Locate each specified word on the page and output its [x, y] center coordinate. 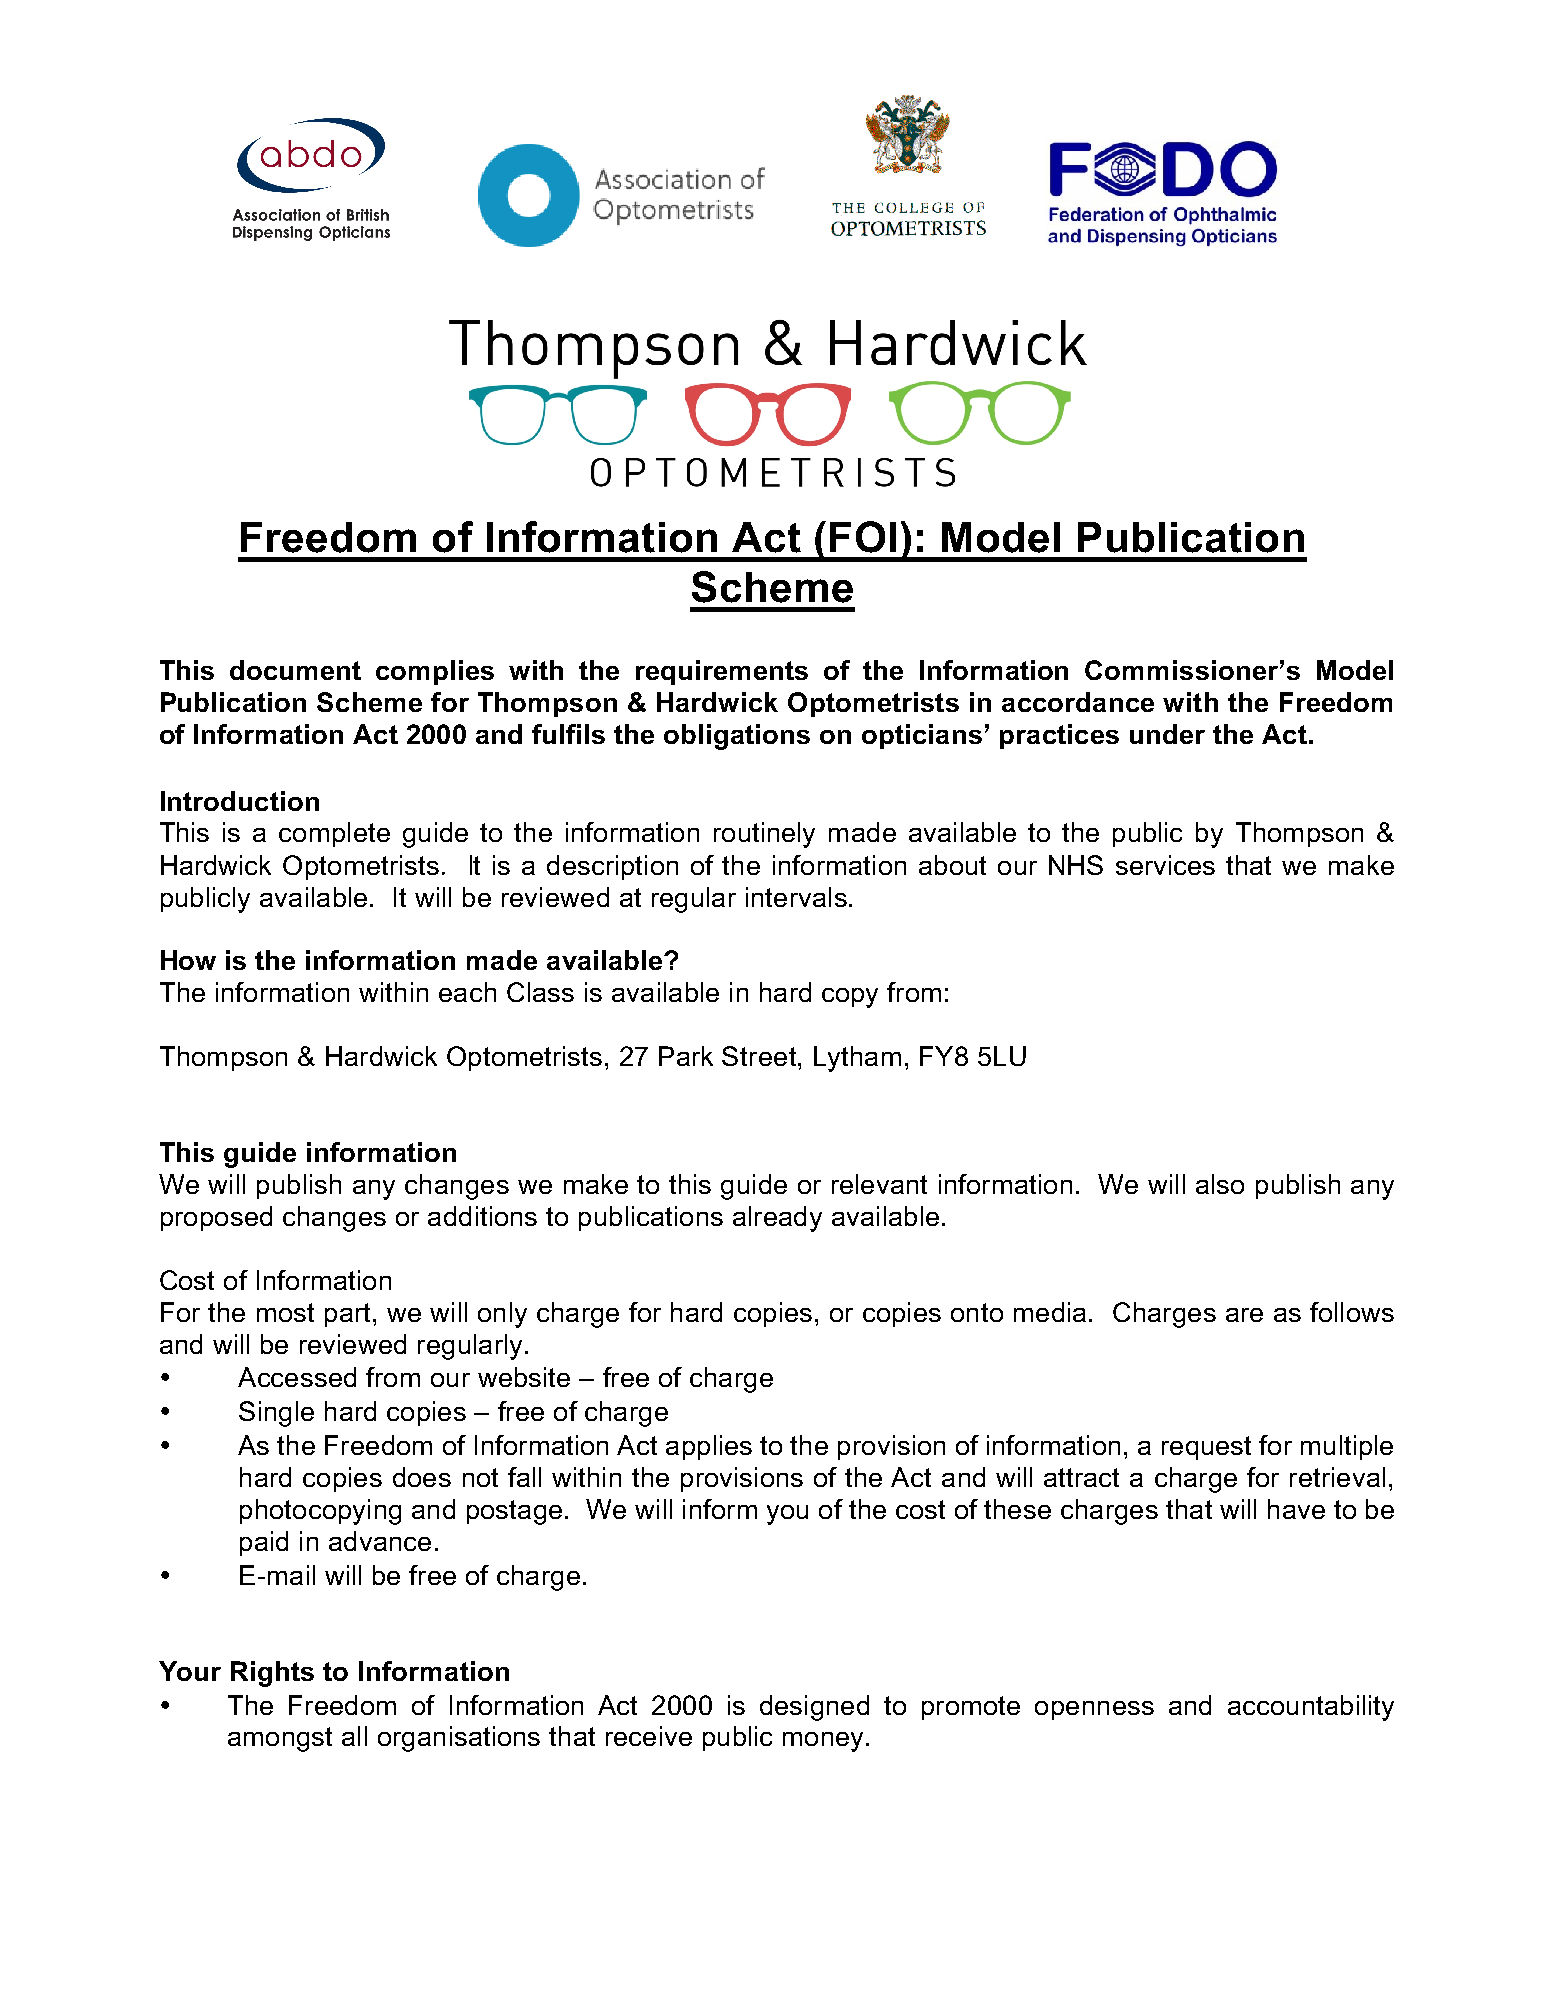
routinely [764, 835]
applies [709, 1447]
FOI [863, 537]
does [422, 1477]
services [1165, 865]
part [347, 1315]
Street [759, 1056]
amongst [280, 1739]
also [1220, 1184]
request [1206, 1448]
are [1244, 1315]
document [295, 670]
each [467, 992]
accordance [1078, 702]
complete [334, 834]
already [777, 1219]
